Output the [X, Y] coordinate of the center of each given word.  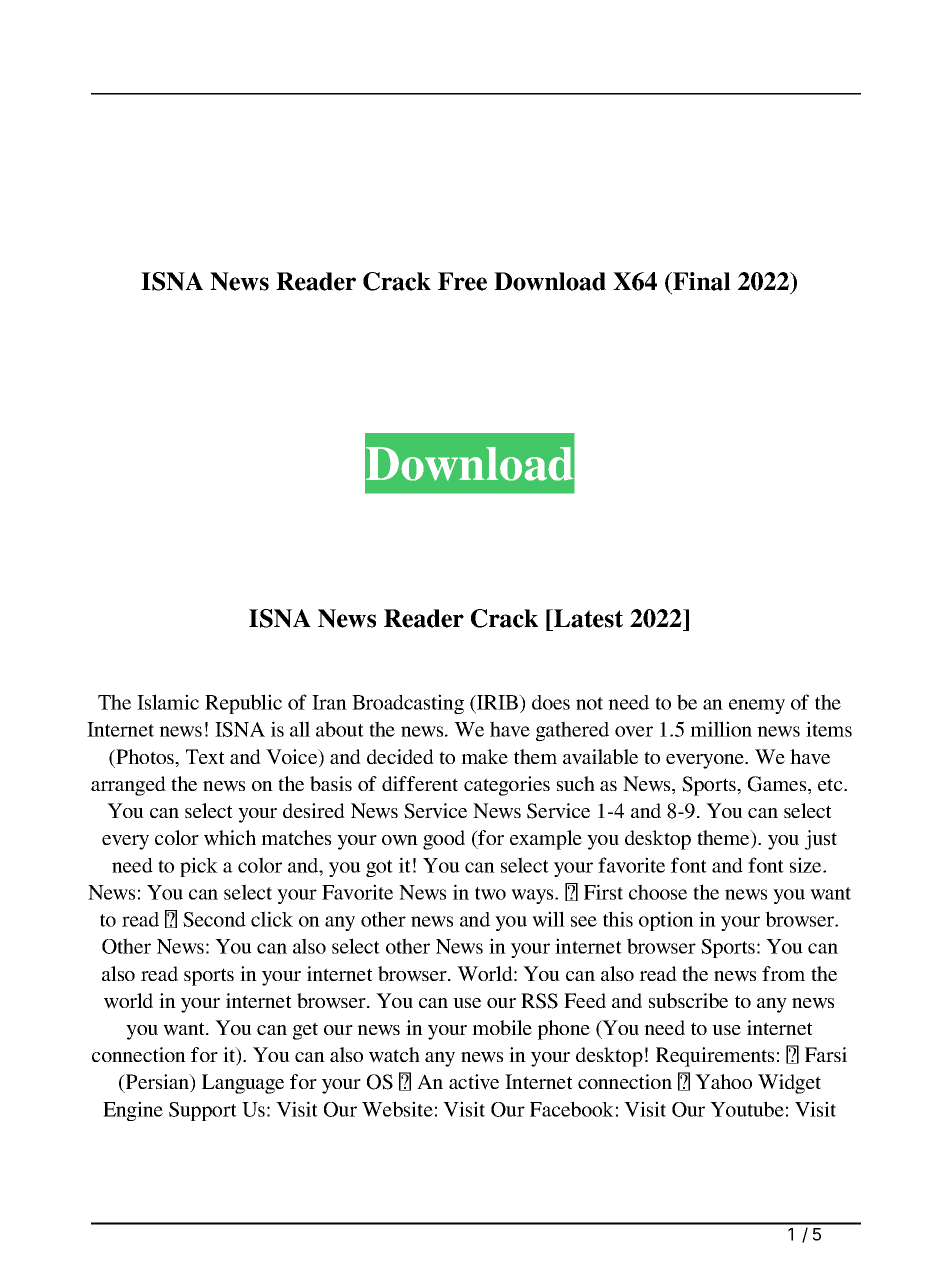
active [474, 1082]
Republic [243, 704]
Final [700, 281]
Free [462, 281]
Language [243, 1084]
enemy [757, 706]
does [551, 702]
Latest [587, 618]
